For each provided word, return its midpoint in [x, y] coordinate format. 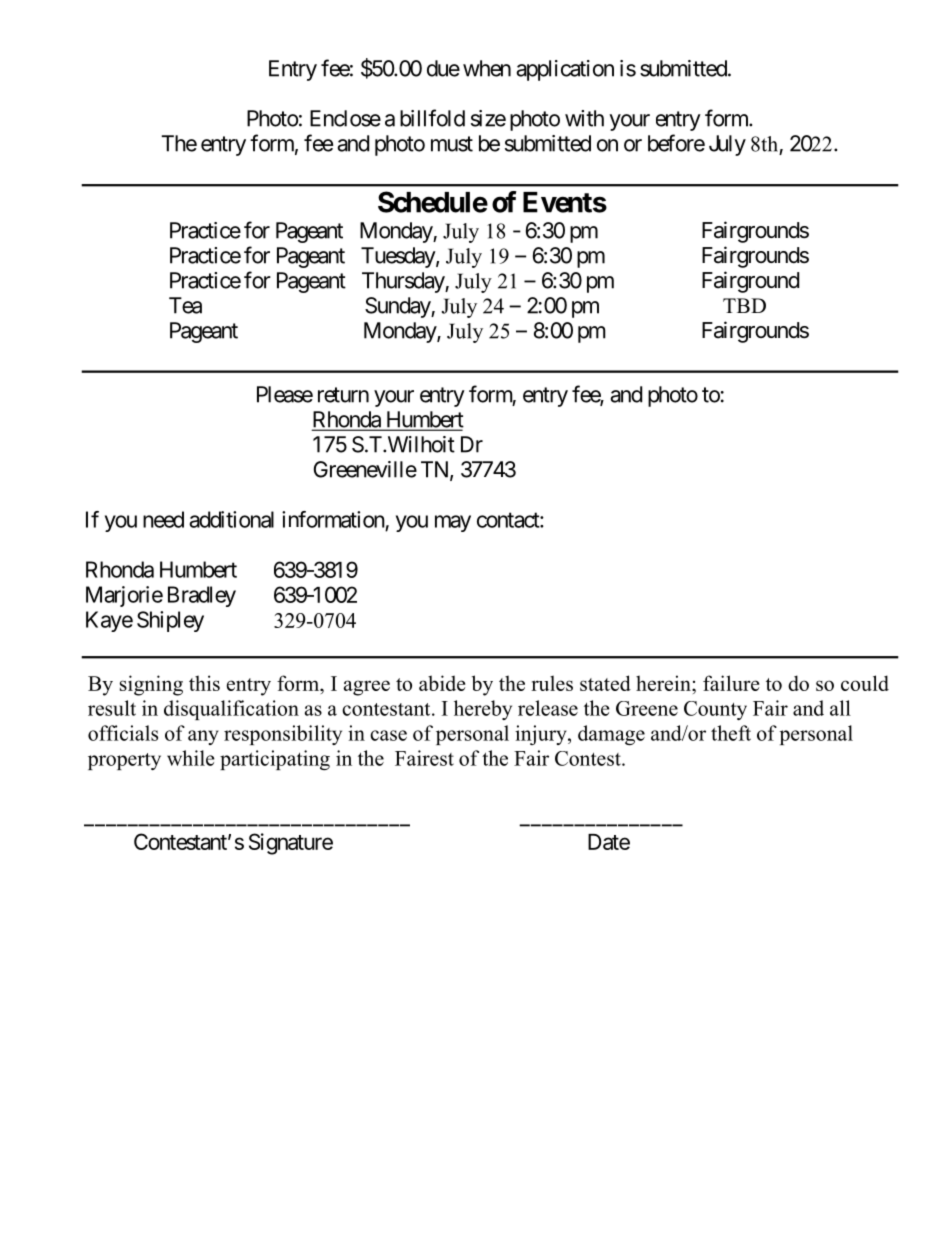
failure [731, 683]
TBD [744, 305]
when [487, 68]
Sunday [398, 307]
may [453, 523]
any [203, 737]
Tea [185, 305]
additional [231, 519]
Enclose [345, 118]
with [584, 118]
